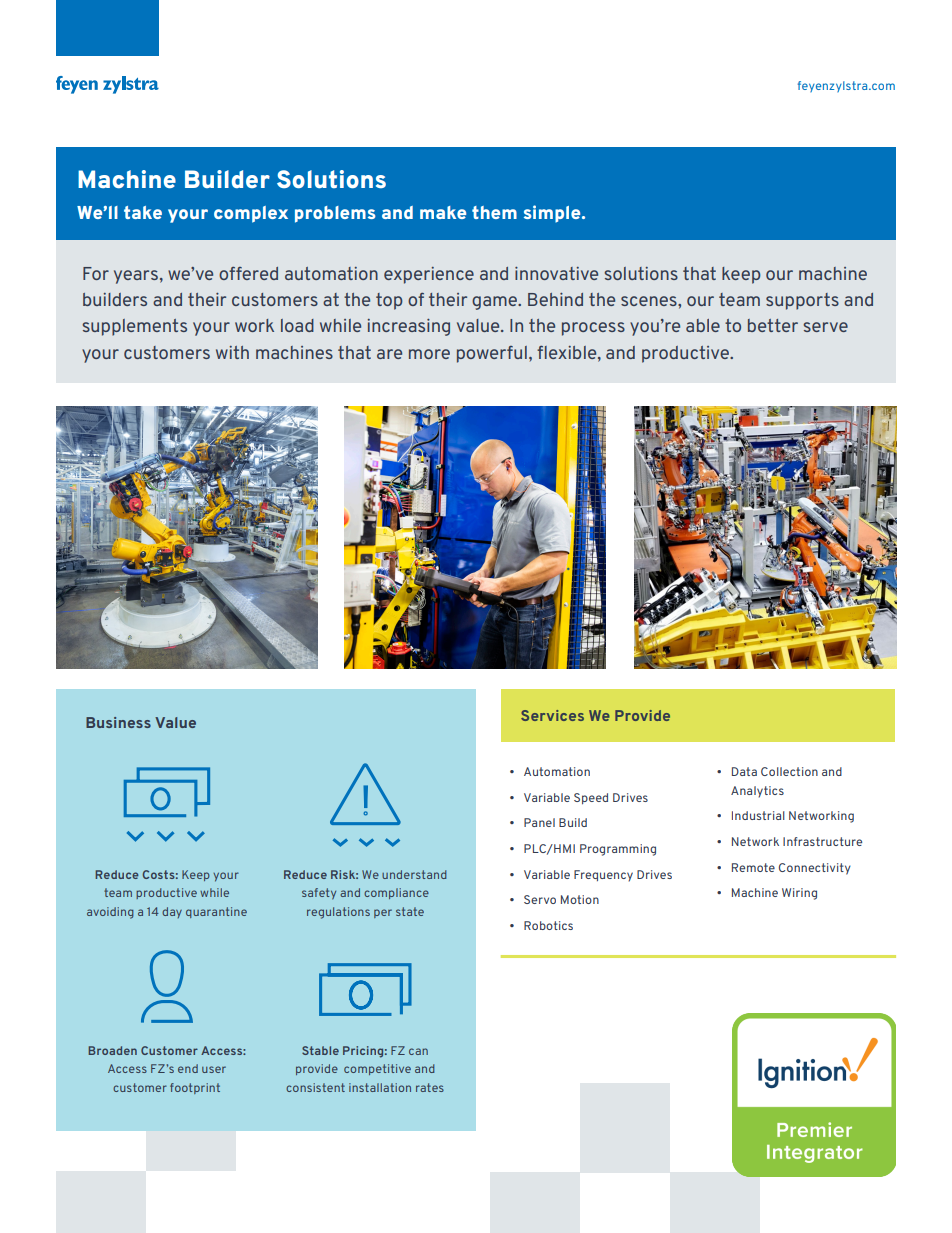 Image resolution: width=952 pixels, height=1233 pixels. What do you see at coordinates (802, 301) in the screenshot?
I see `supports` at bounding box center [802, 301].
